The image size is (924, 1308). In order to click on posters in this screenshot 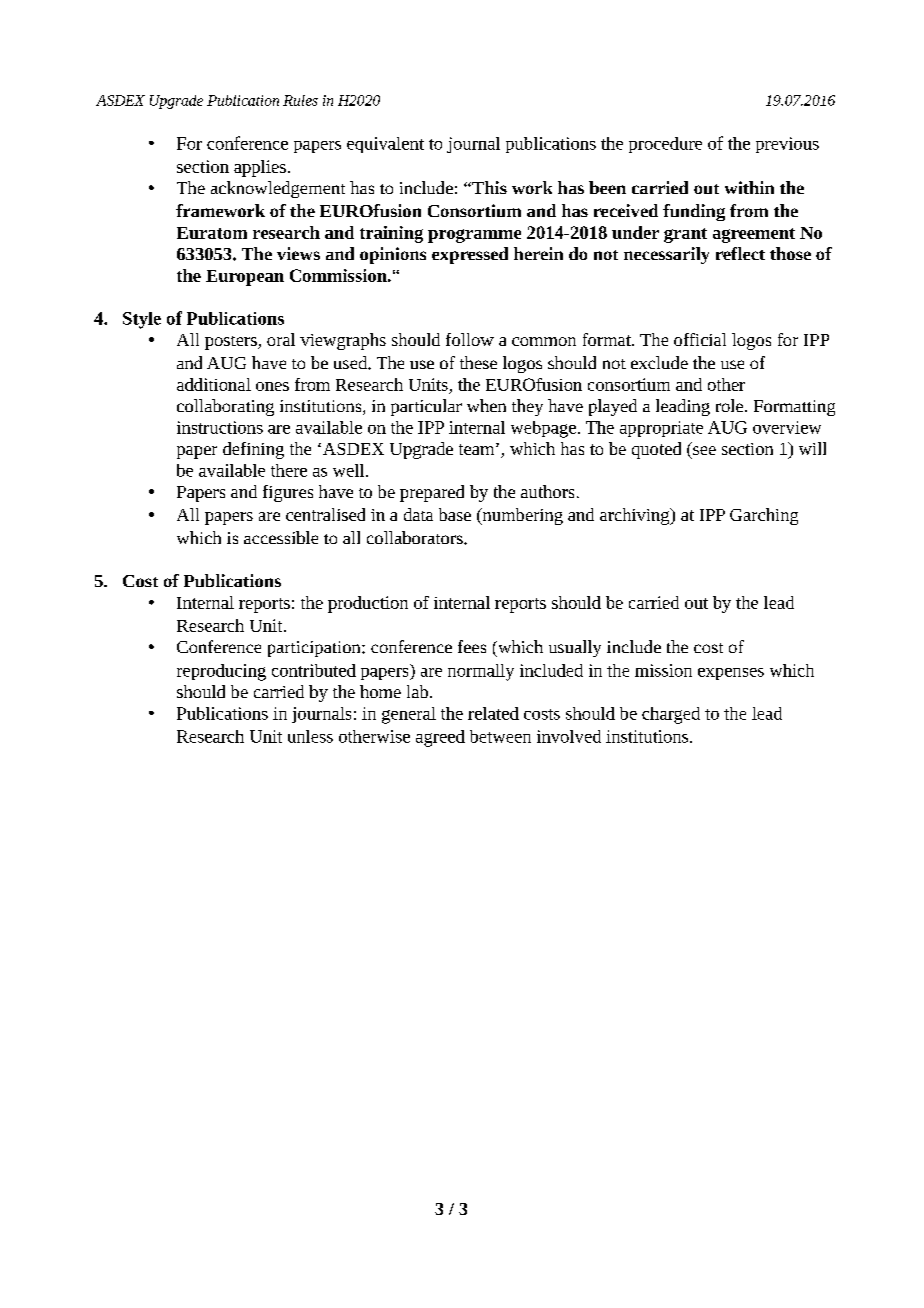, I will do `click(232, 343)`.
